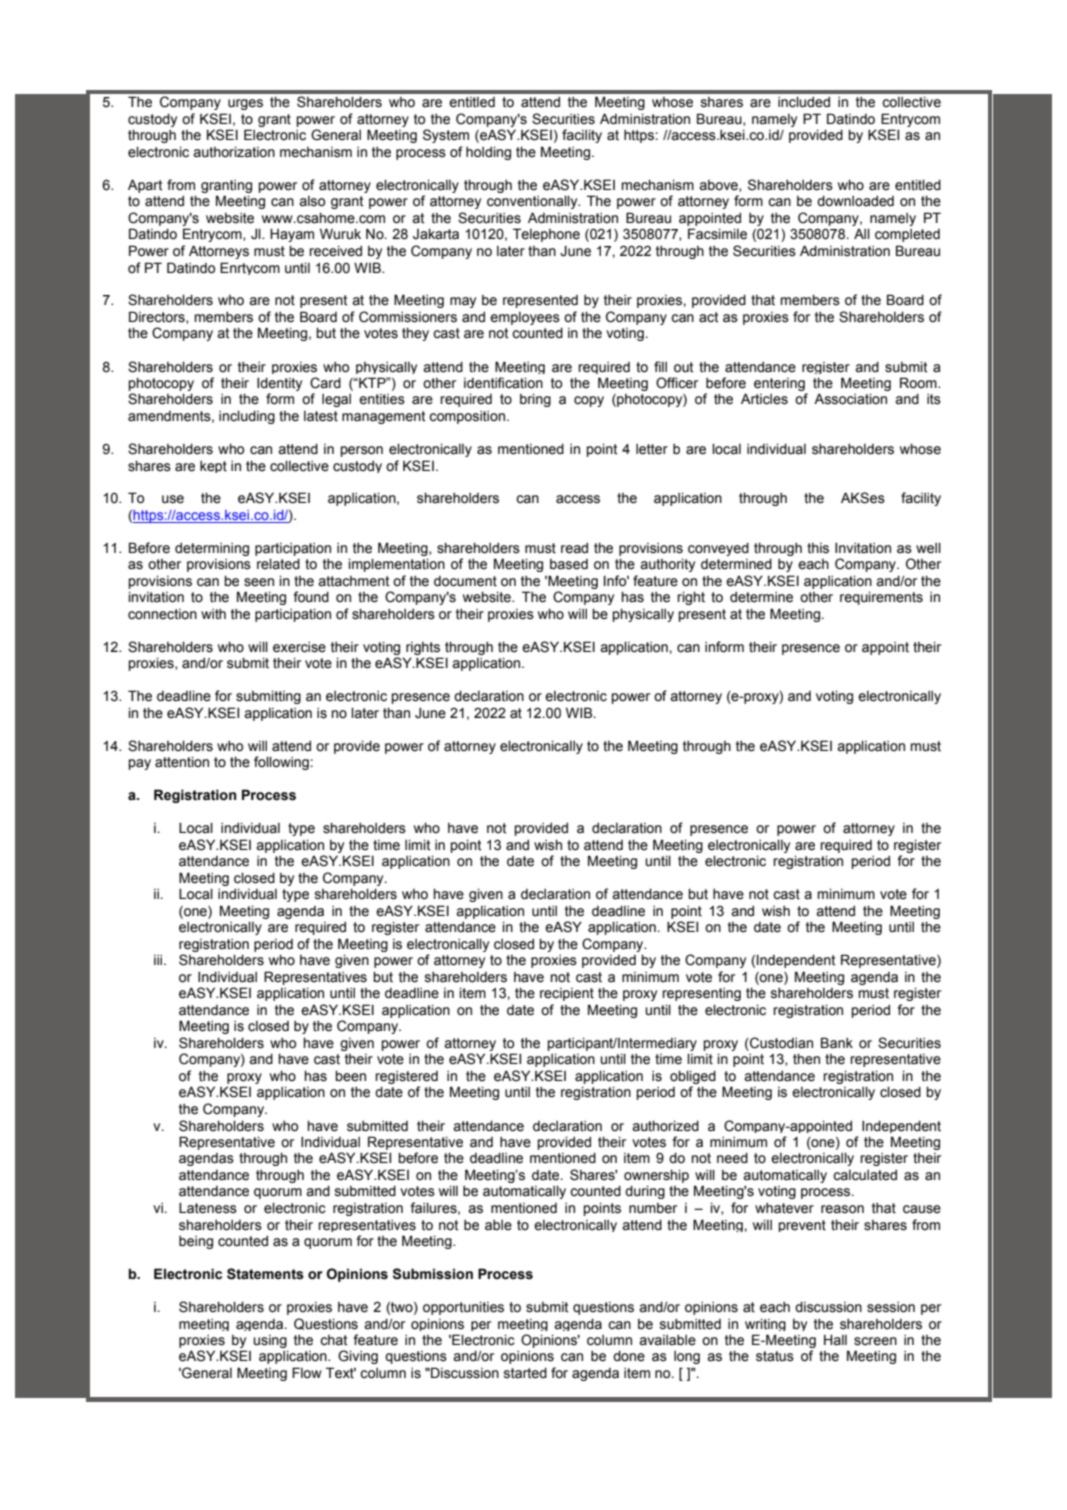  I want to click on document, so click(465, 581).
